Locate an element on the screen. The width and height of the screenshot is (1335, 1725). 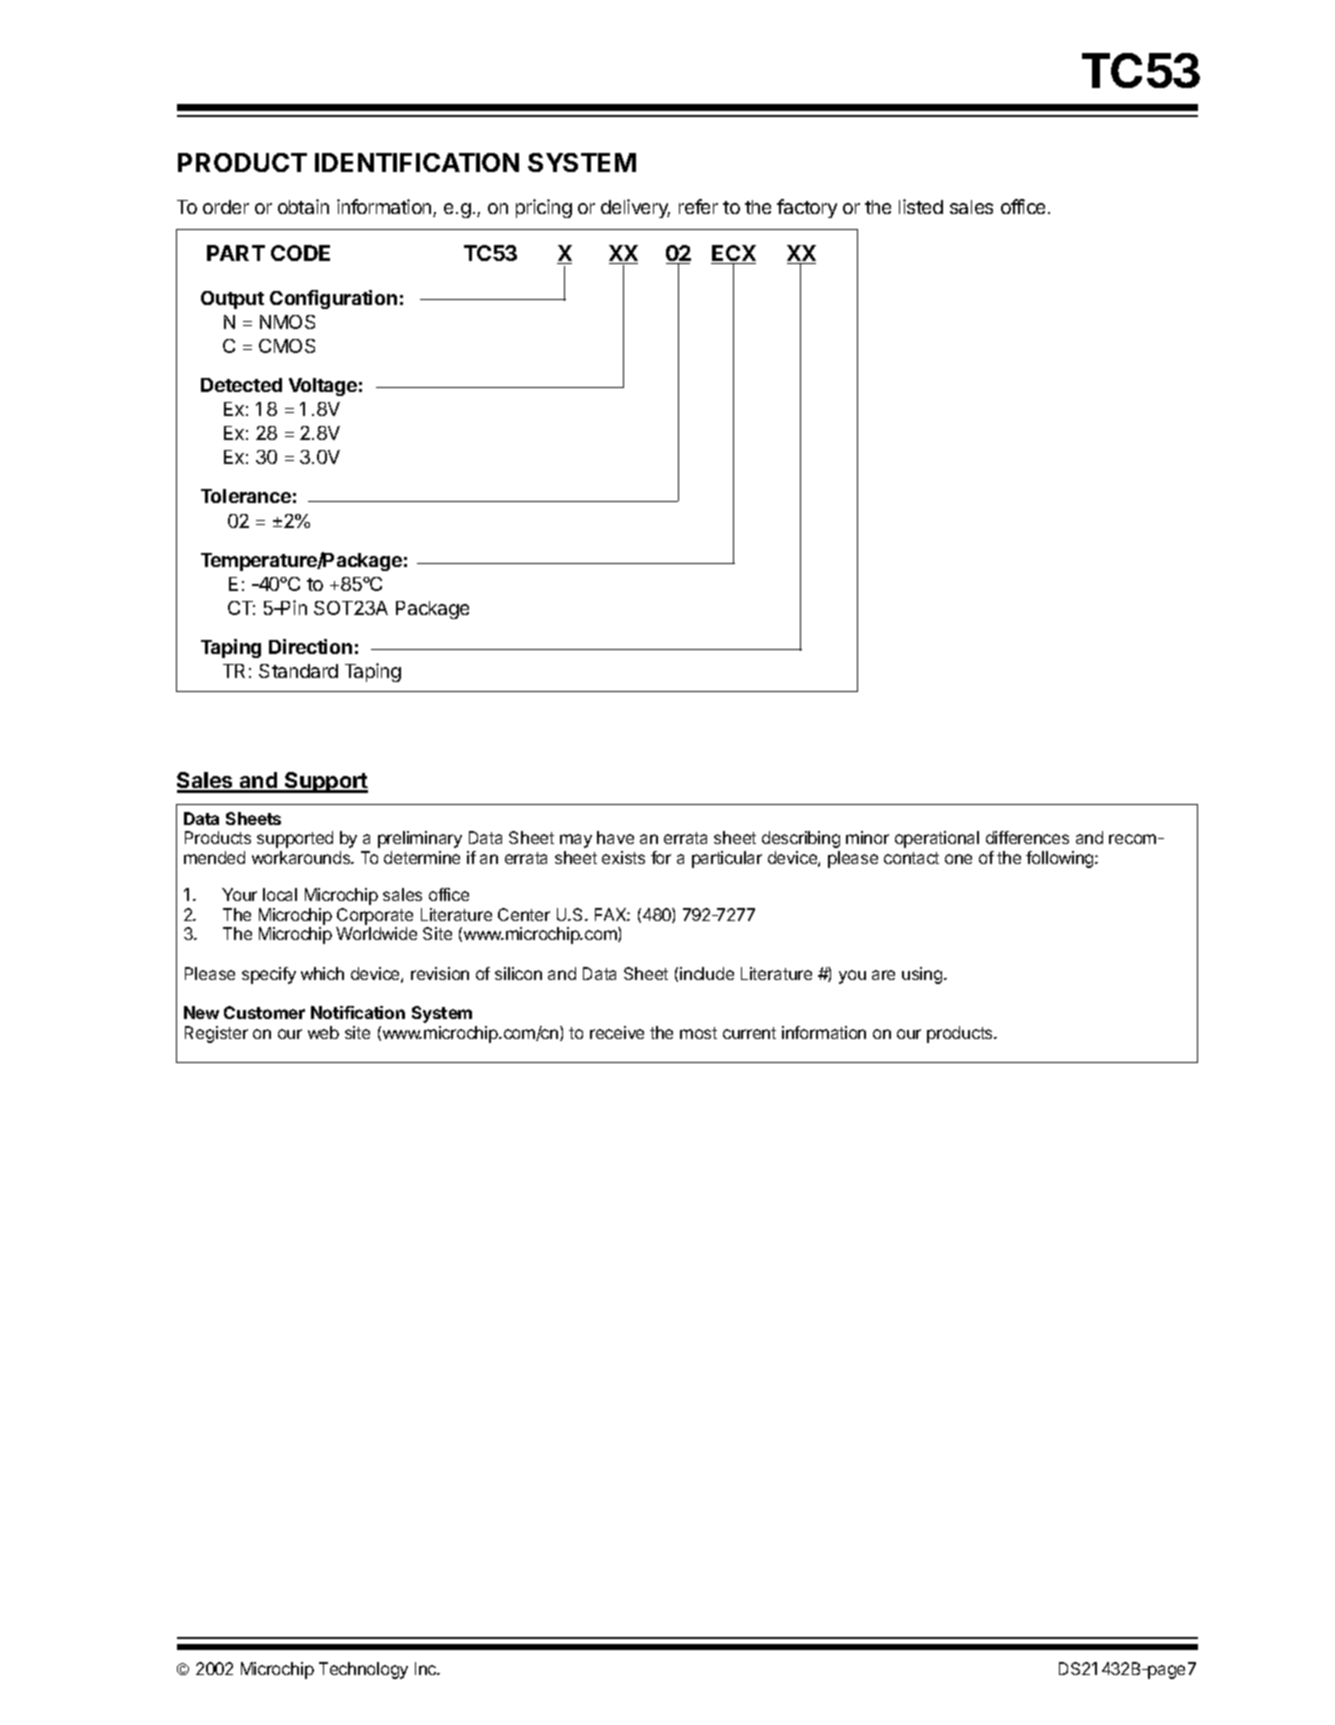
web is located at coordinates (323, 1032).
